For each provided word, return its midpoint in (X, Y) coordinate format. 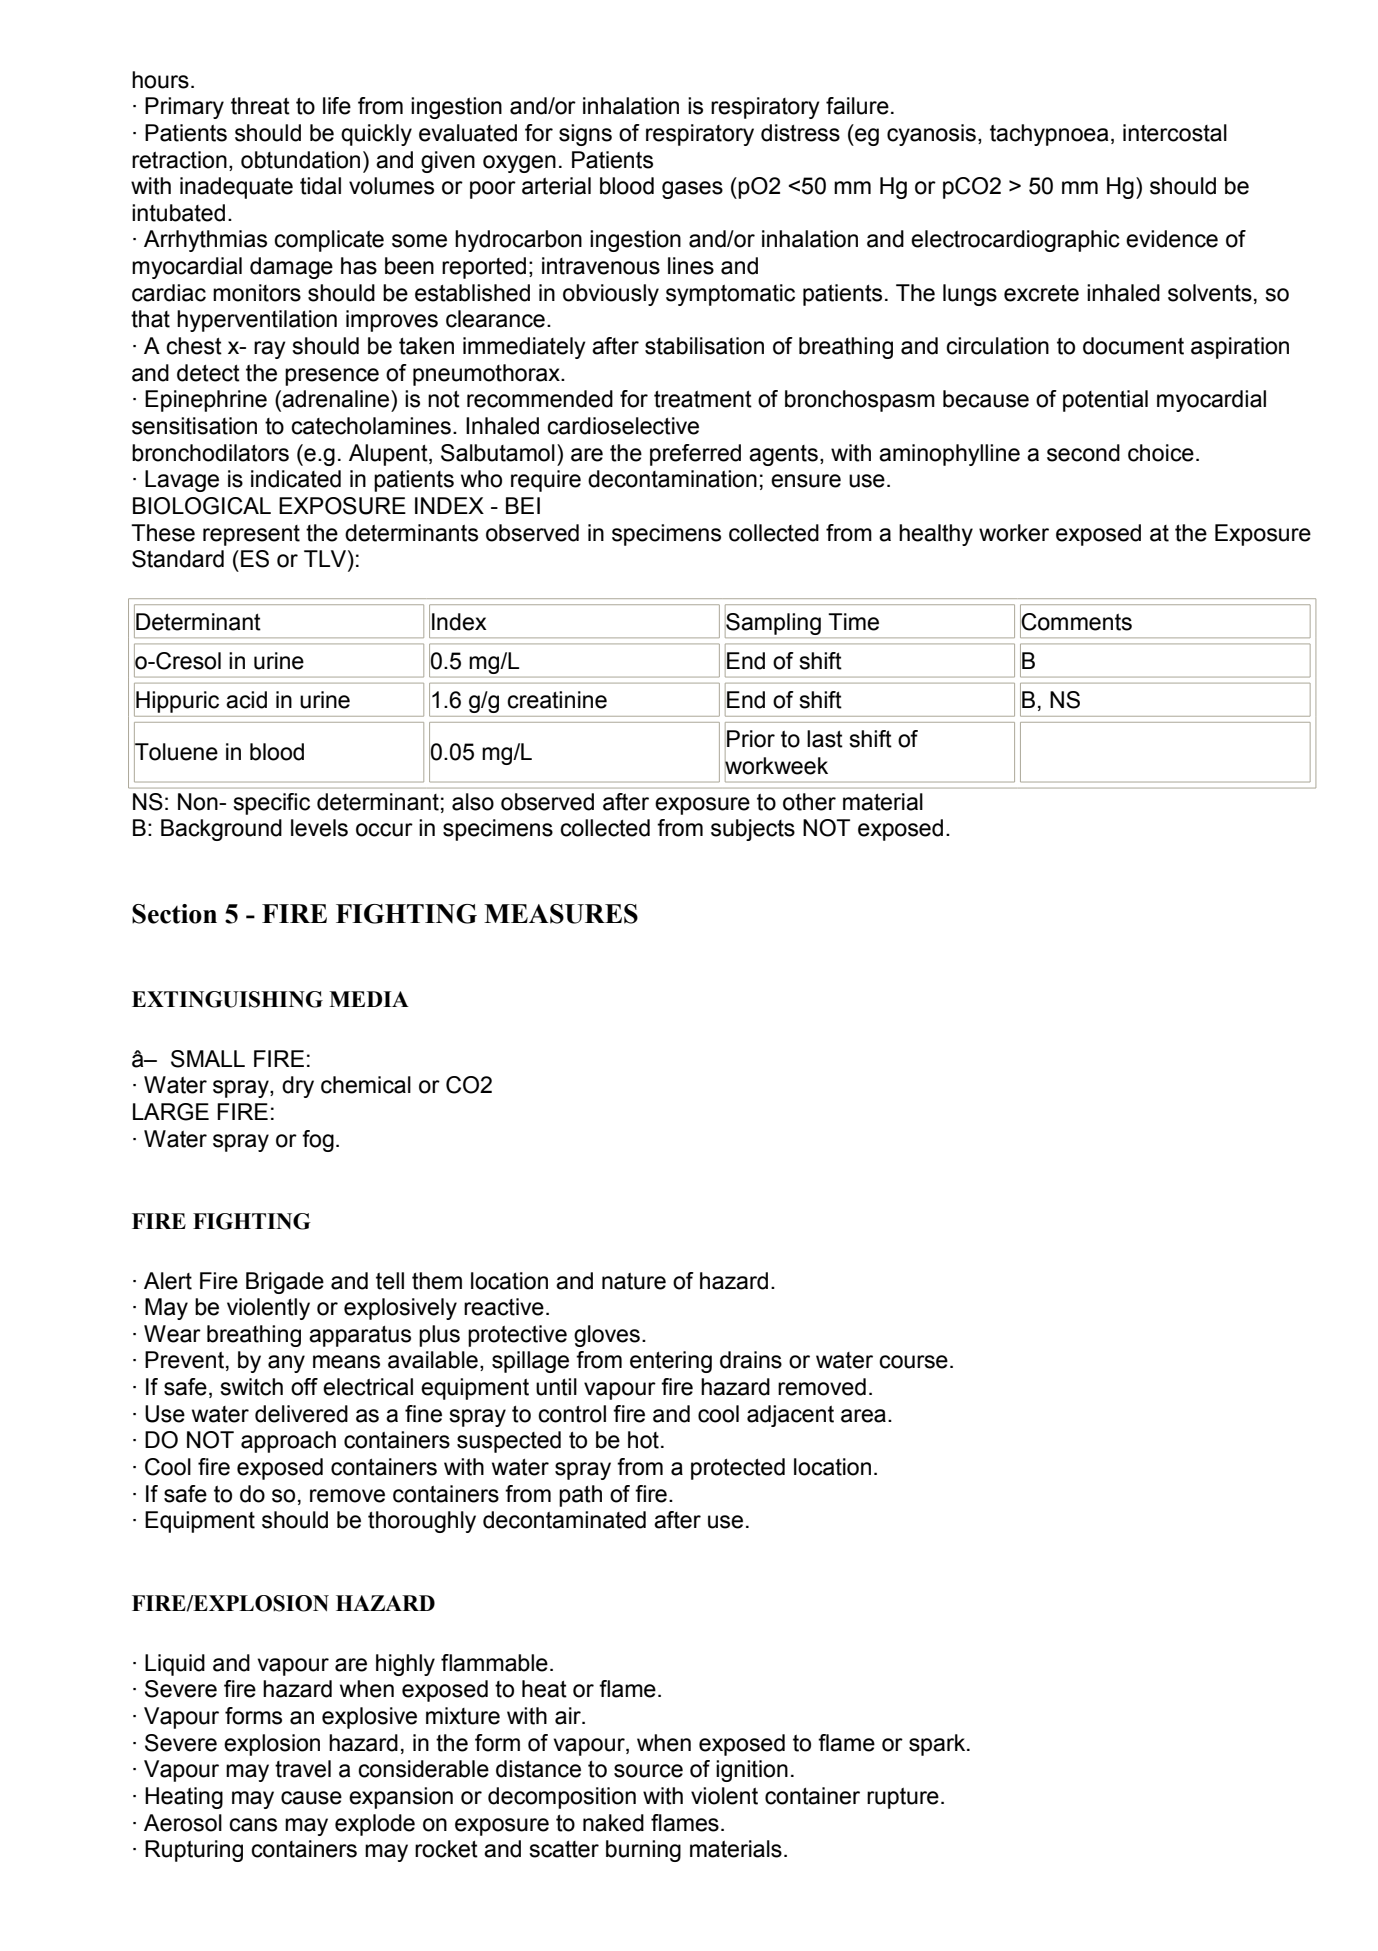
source (648, 1771)
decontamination (672, 479)
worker (1014, 533)
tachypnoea (1049, 135)
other (809, 802)
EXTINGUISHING (227, 999)
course (913, 1362)
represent (251, 535)
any (286, 1364)
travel (303, 1769)
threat (260, 106)
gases (692, 190)
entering (671, 1362)
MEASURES (561, 914)
